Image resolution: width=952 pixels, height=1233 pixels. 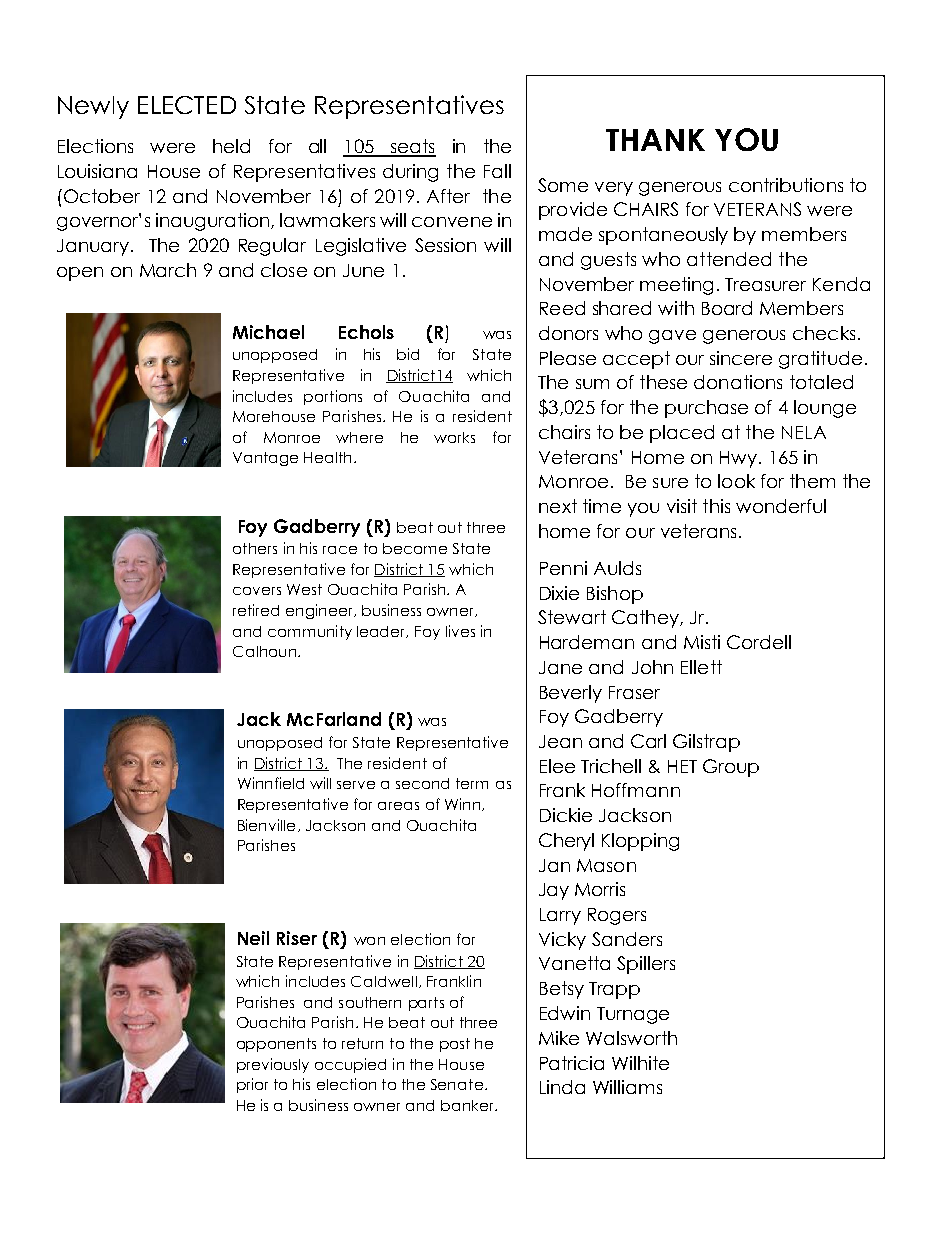 What do you see at coordinates (265, 459) in the screenshot?
I see `Vantage` at bounding box center [265, 459].
